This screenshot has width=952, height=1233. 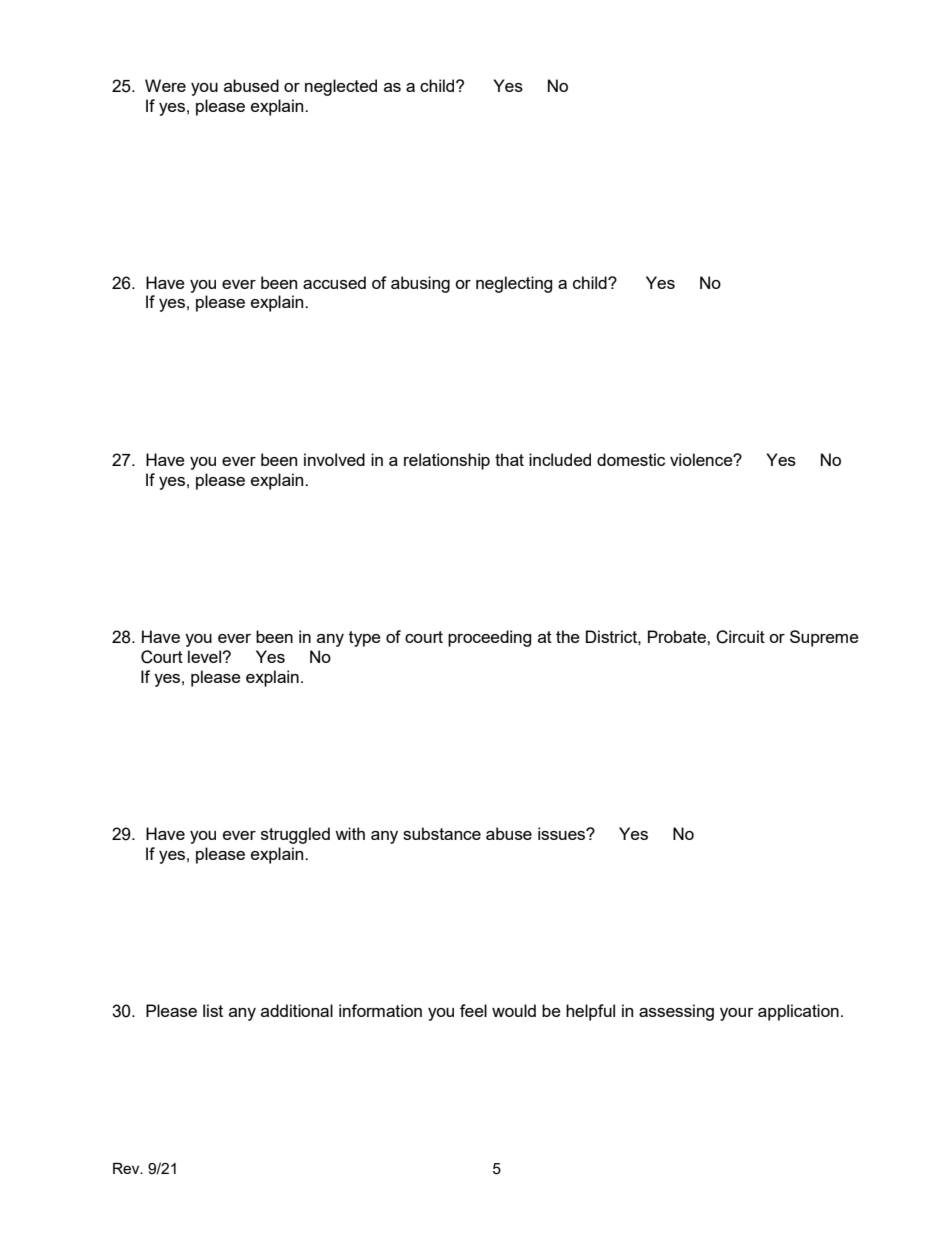 What do you see at coordinates (740, 637) in the screenshot?
I see `Circuit` at bounding box center [740, 637].
